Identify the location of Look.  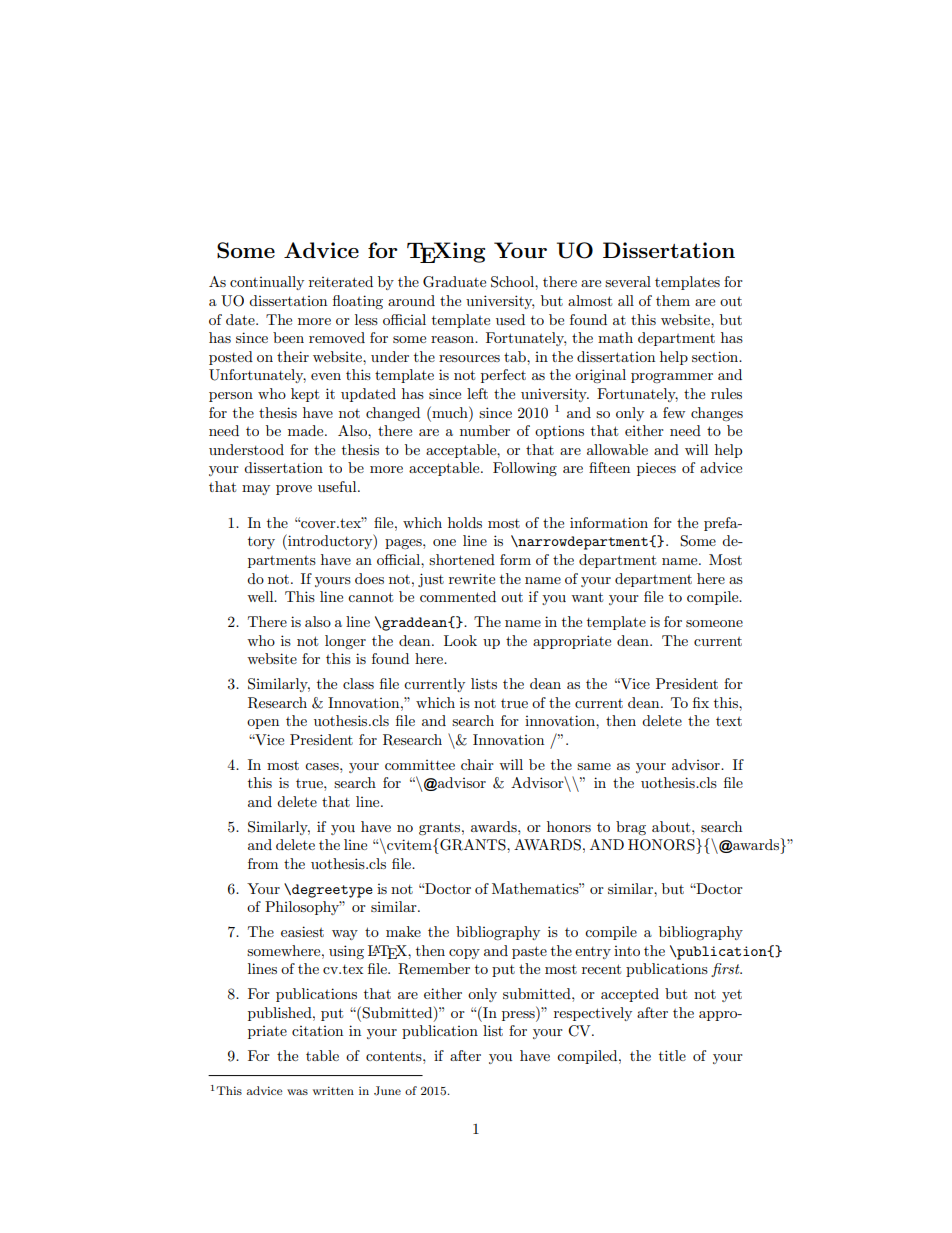
(460, 640).
